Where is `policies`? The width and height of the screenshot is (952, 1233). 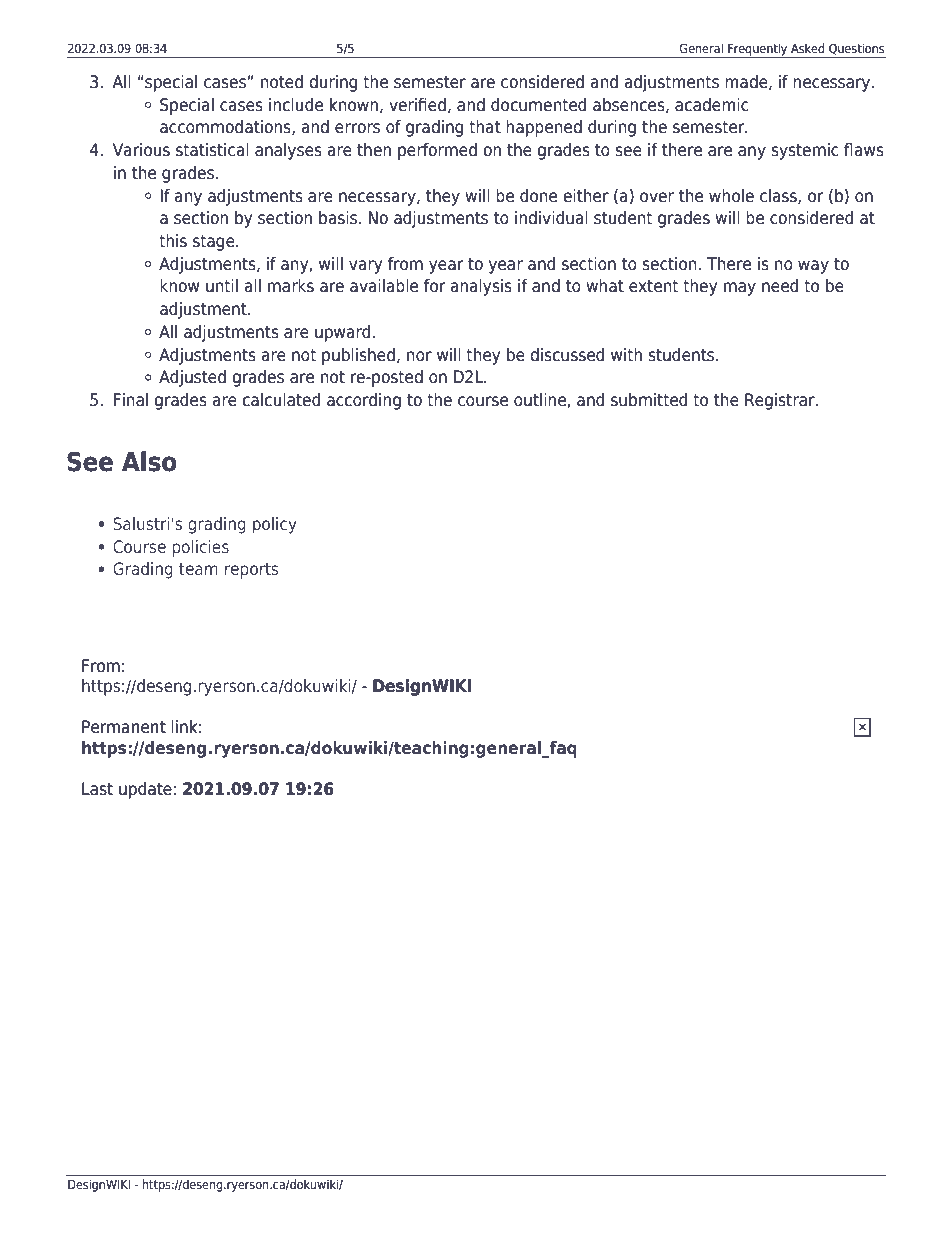
policies is located at coordinates (200, 548).
